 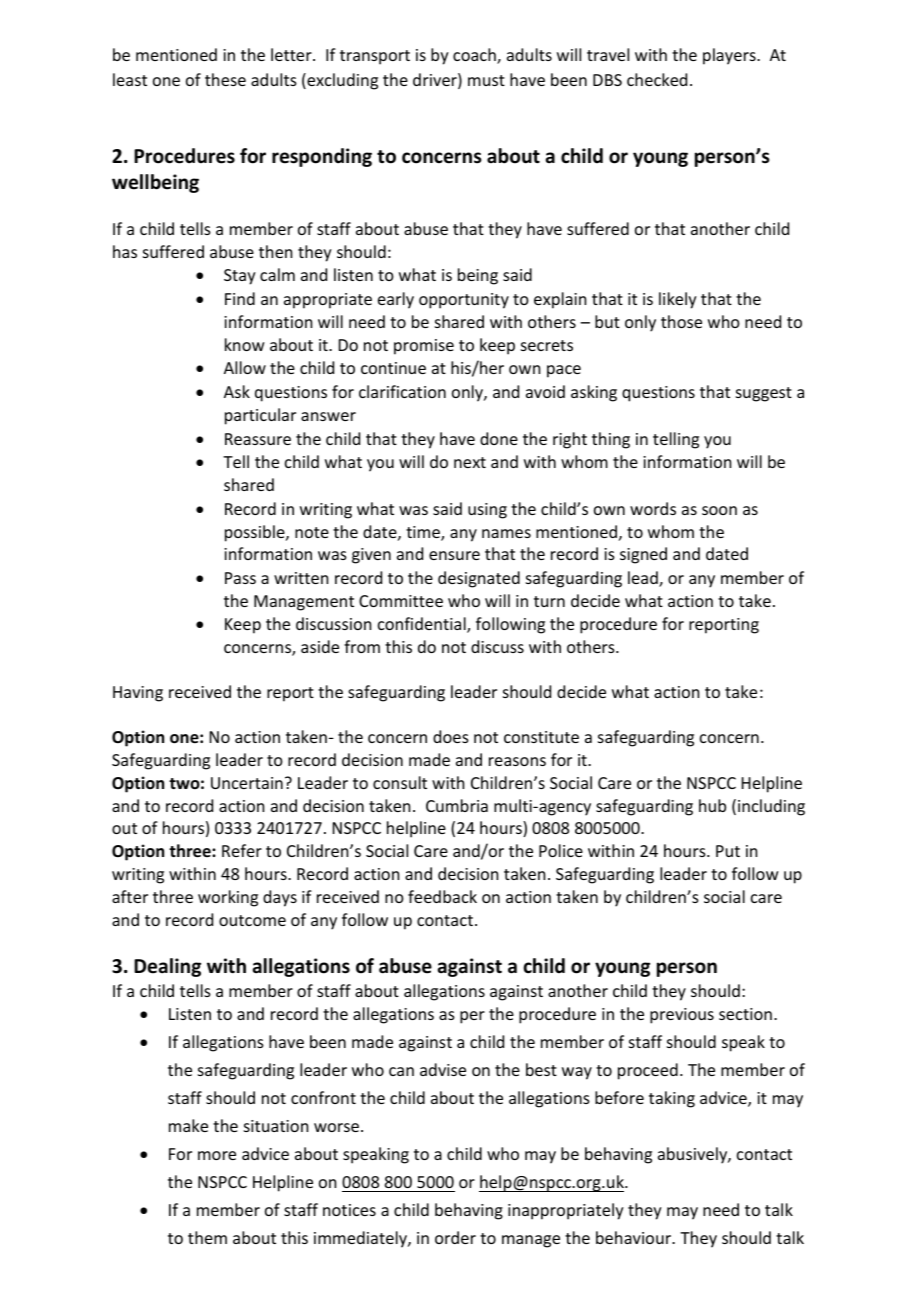 What do you see at coordinates (167, 967) in the page?
I see `Dealing` at bounding box center [167, 967].
